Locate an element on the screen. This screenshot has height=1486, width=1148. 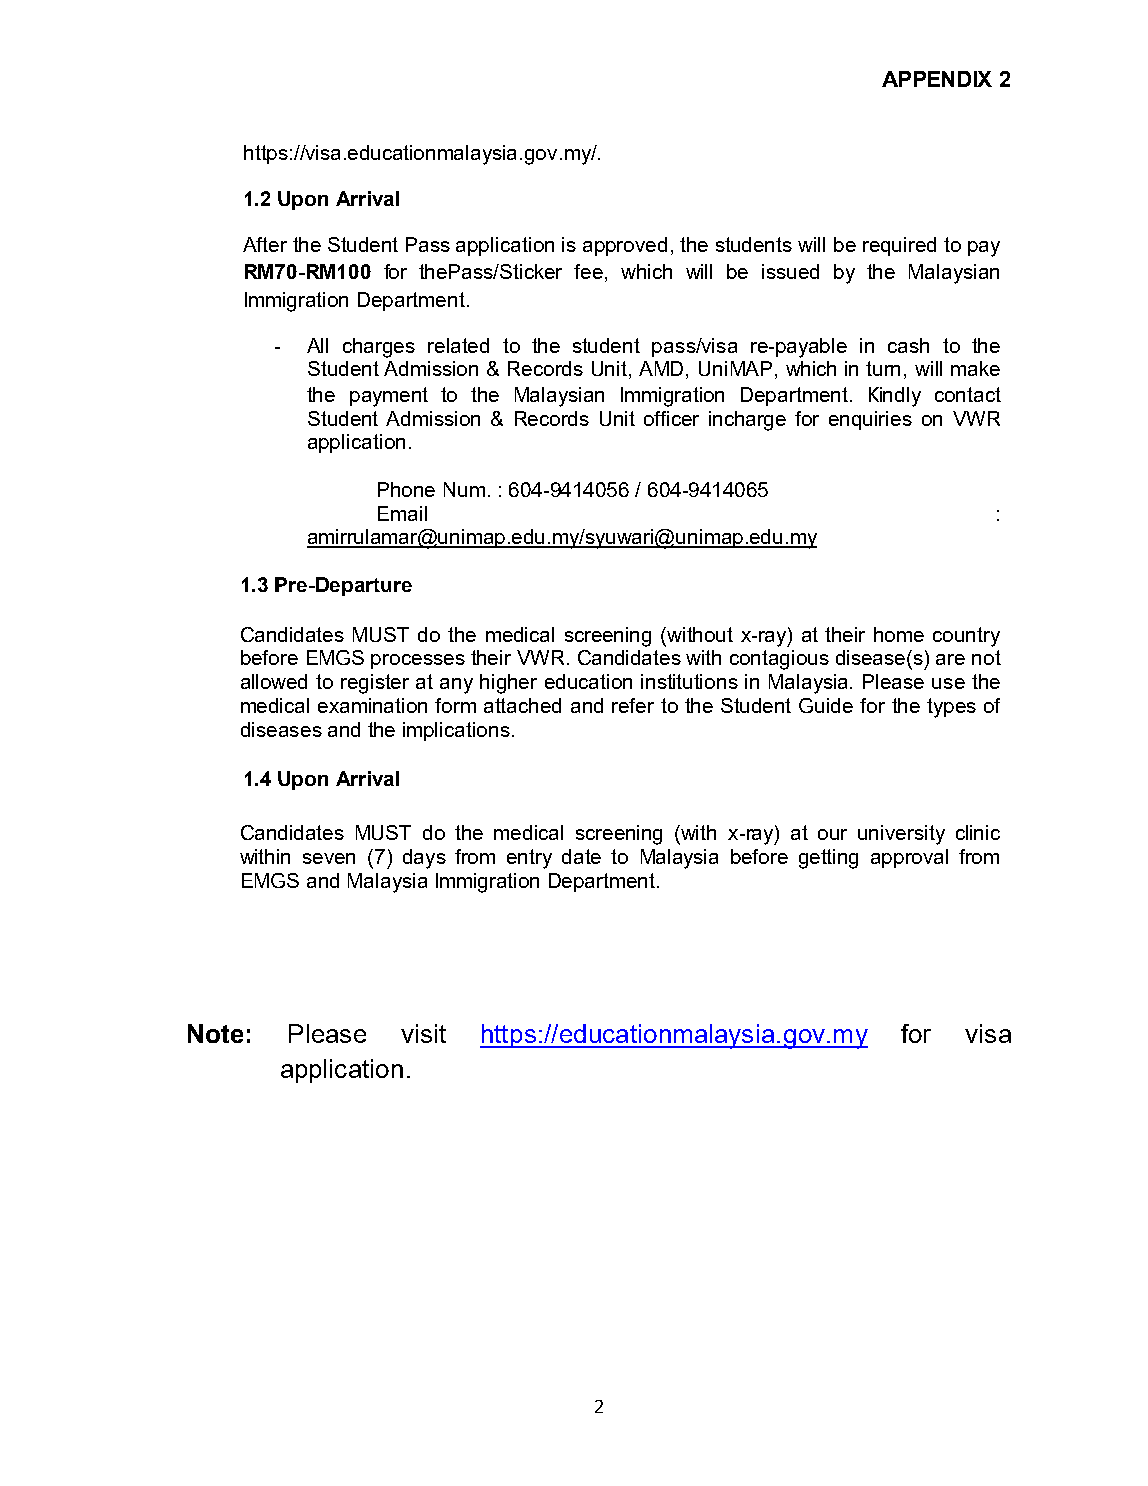
cash is located at coordinates (908, 345).
